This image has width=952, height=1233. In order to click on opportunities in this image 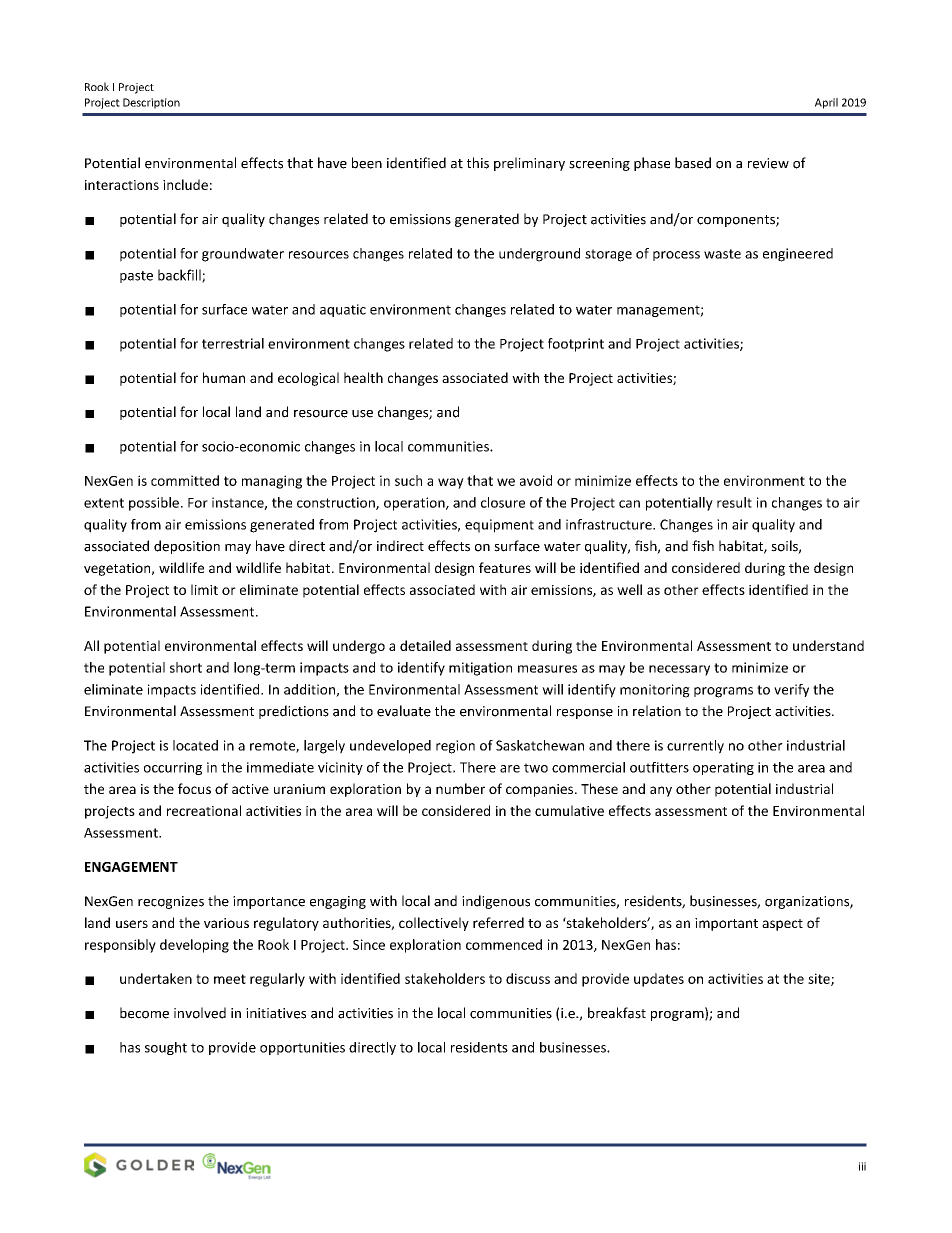, I will do `click(302, 1048)`.
